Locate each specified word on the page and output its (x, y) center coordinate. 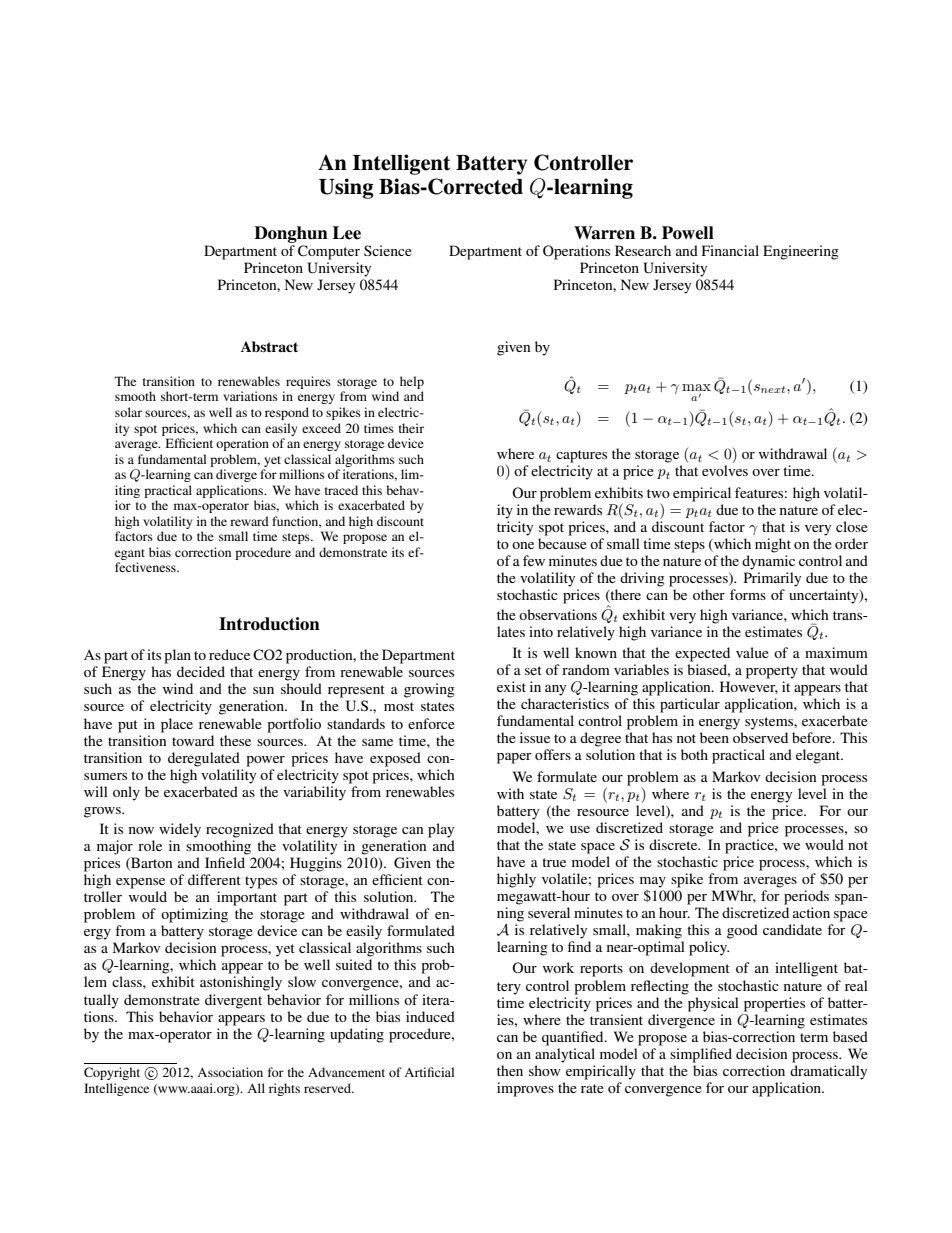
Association (230, 1072)
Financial (730, 250)
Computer (329, 252)
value (752, 652)
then (510, 1070)
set (533, 670)
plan (177, 656)
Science (388, 250)
